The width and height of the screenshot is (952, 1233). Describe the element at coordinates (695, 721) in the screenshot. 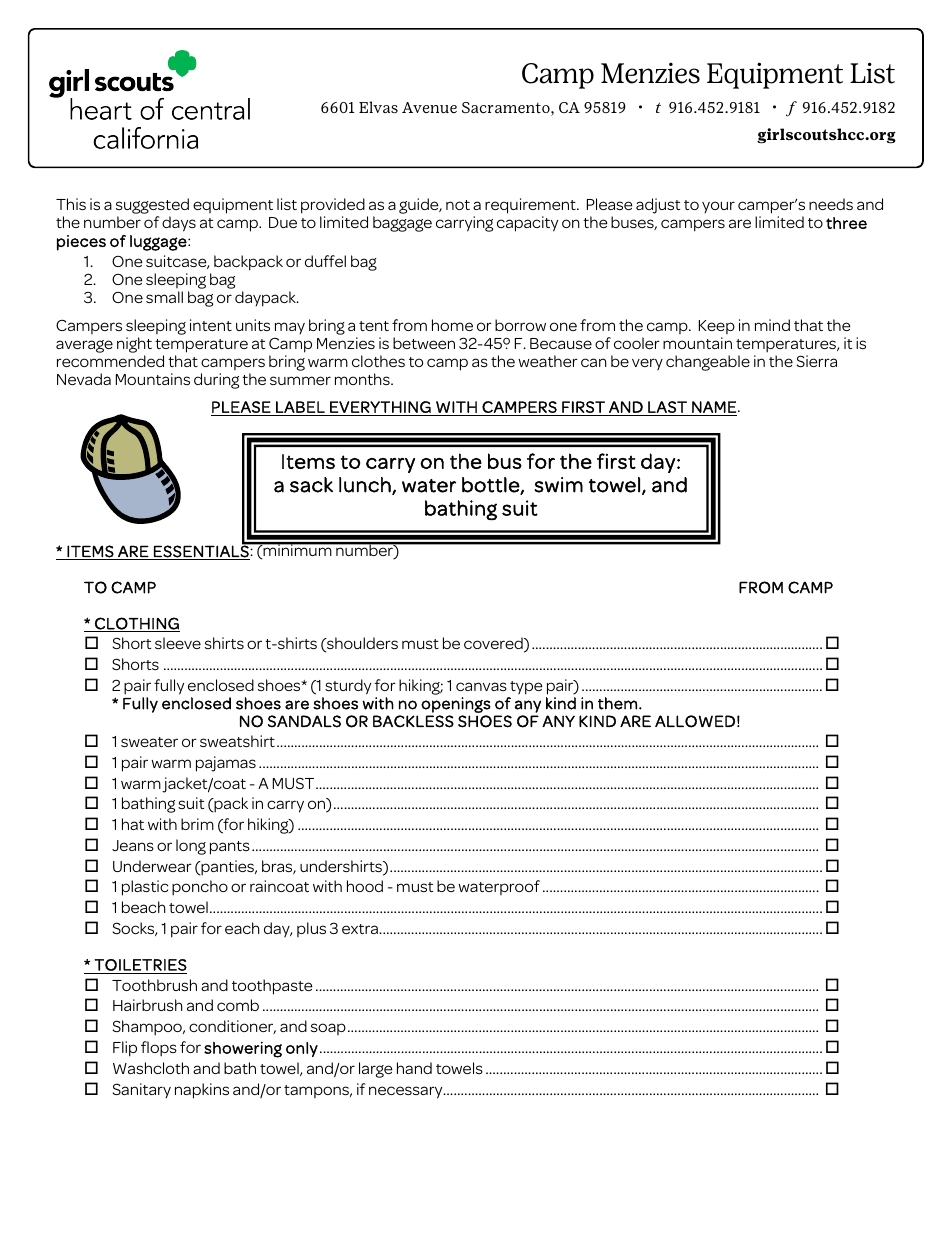

I see `ALLOWED` at that location.
